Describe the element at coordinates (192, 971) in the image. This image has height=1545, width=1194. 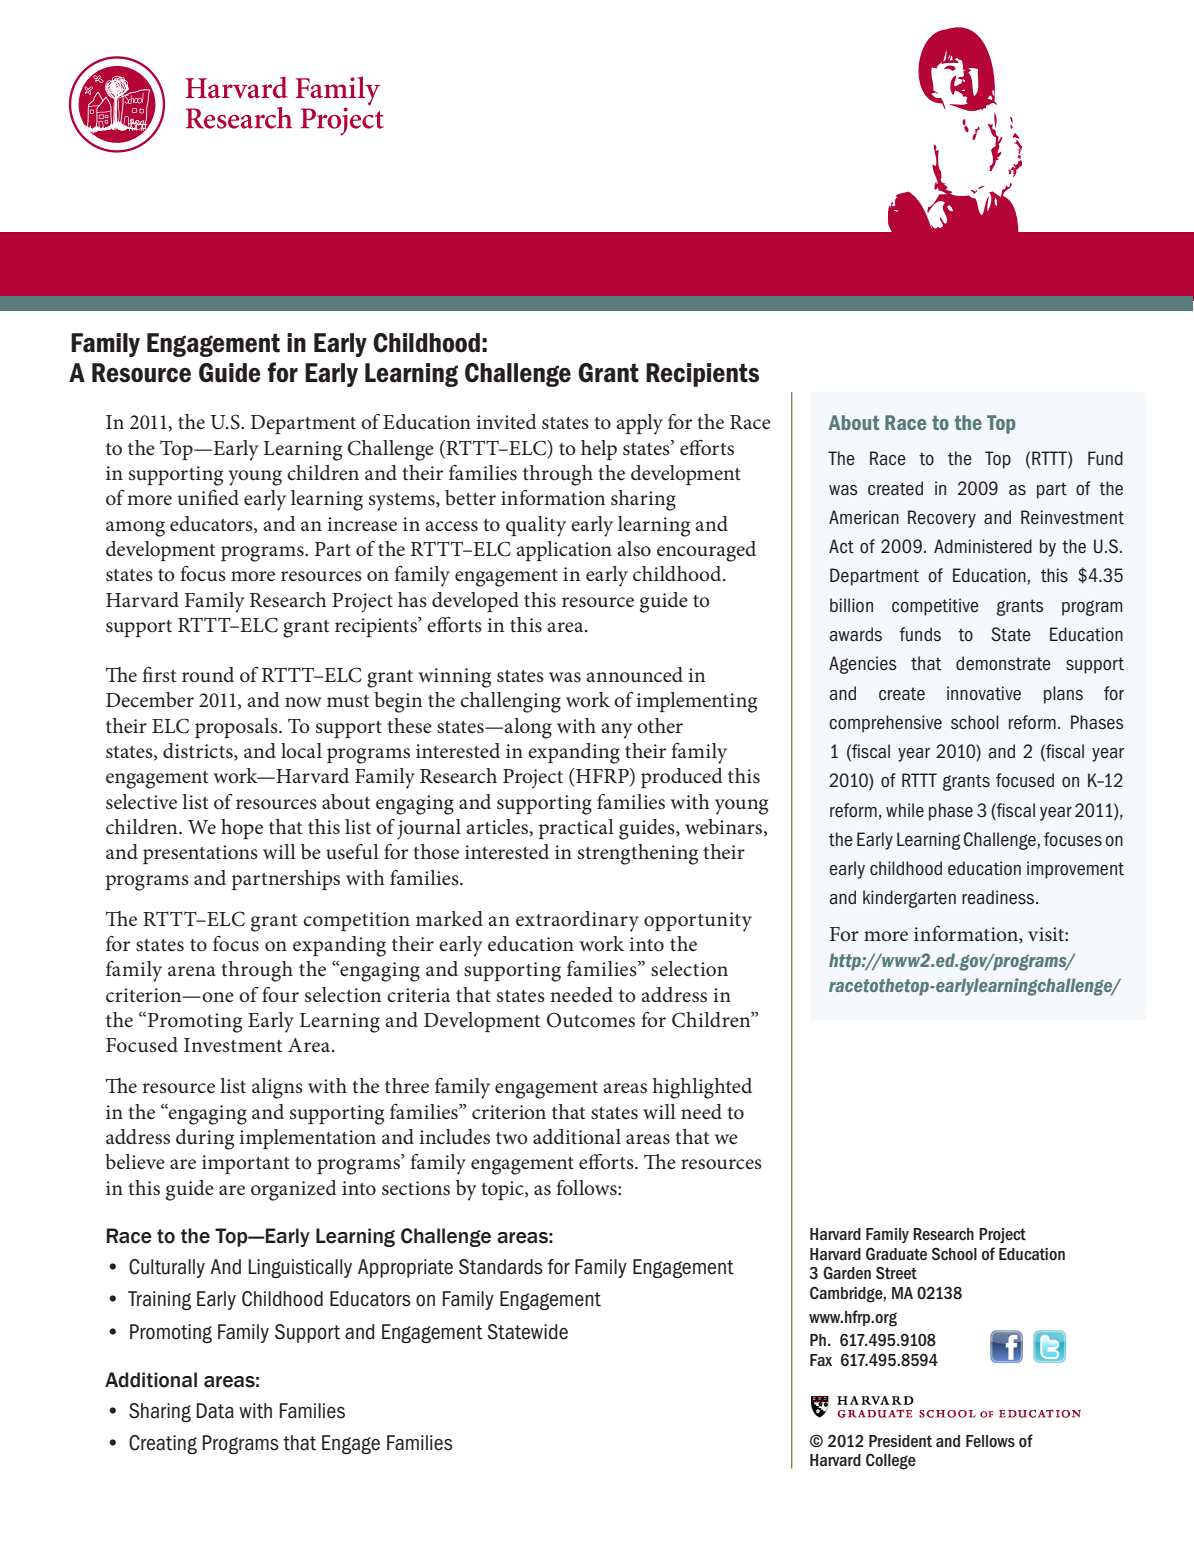
I see `arena` at that location.
